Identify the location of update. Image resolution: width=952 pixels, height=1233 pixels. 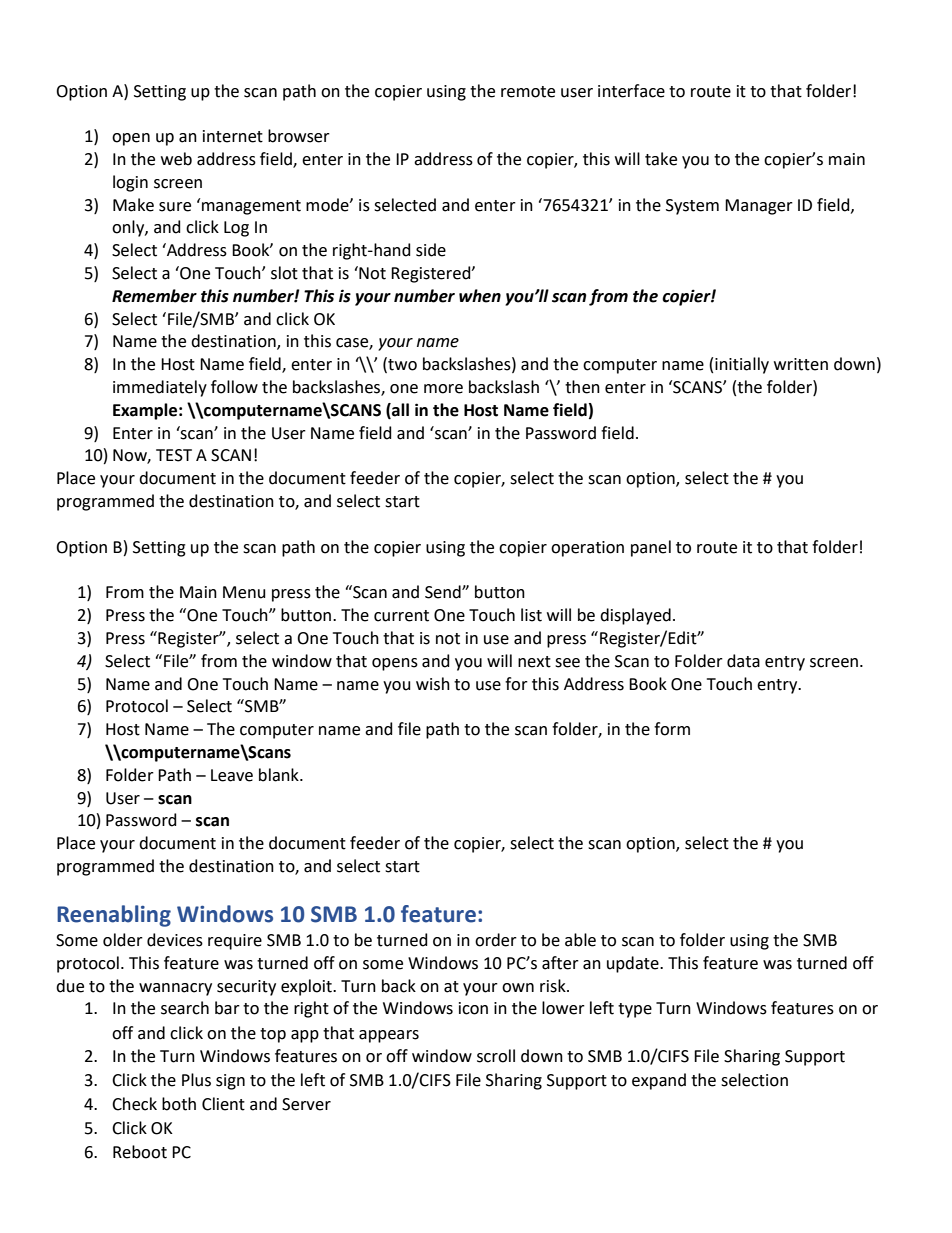
(634, 964).
